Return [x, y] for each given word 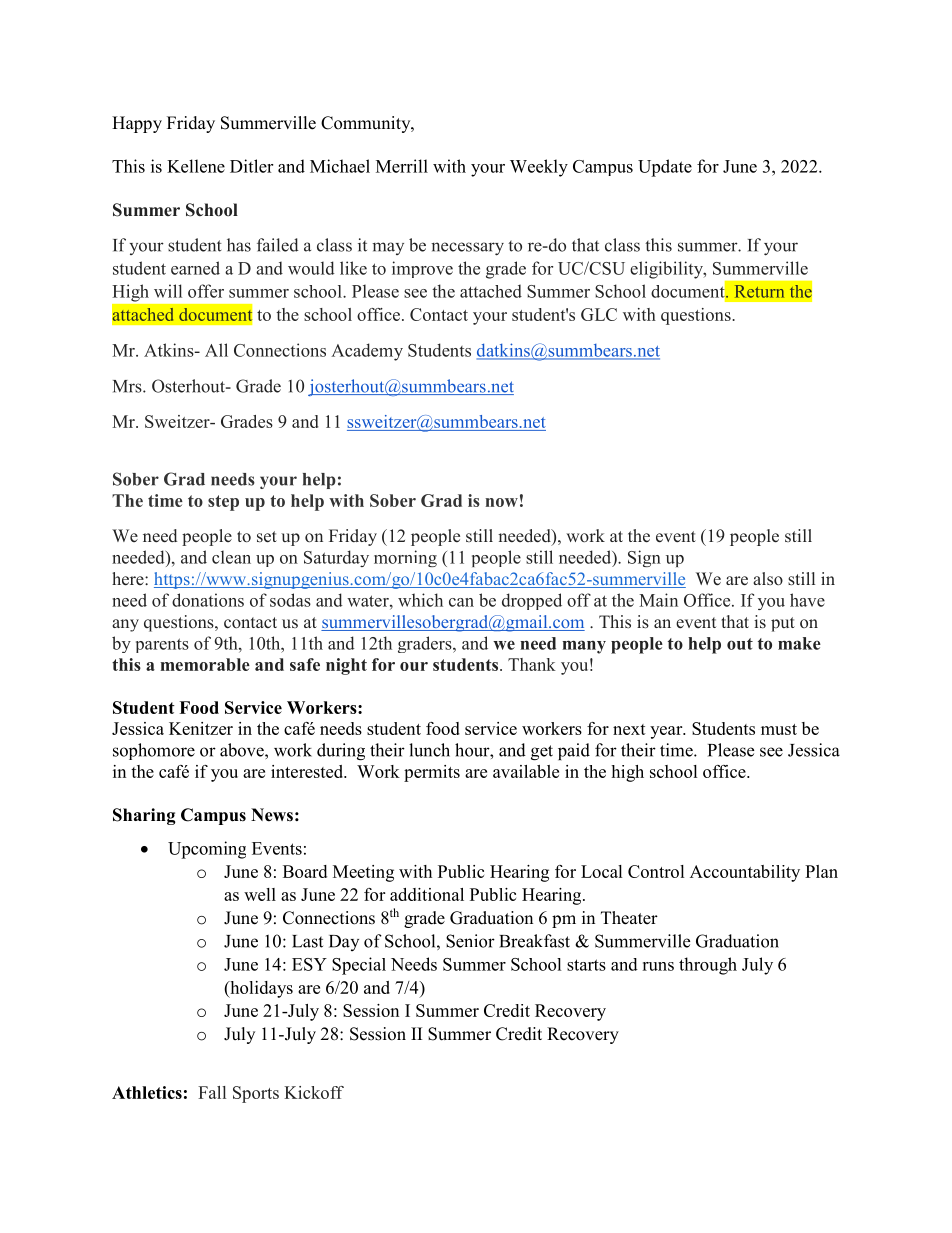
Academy [367, 352]
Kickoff [314, 1092]
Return [759, 291]
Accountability [745, 873]
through [708, 966]
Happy [137, 124]
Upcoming [207, 850]
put [783, 624]
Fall [212, 1092]
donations [208, 600]
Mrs [128, 386]
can [461, 602]
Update [665, 168]
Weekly [539, 168]
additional [427, 894]
